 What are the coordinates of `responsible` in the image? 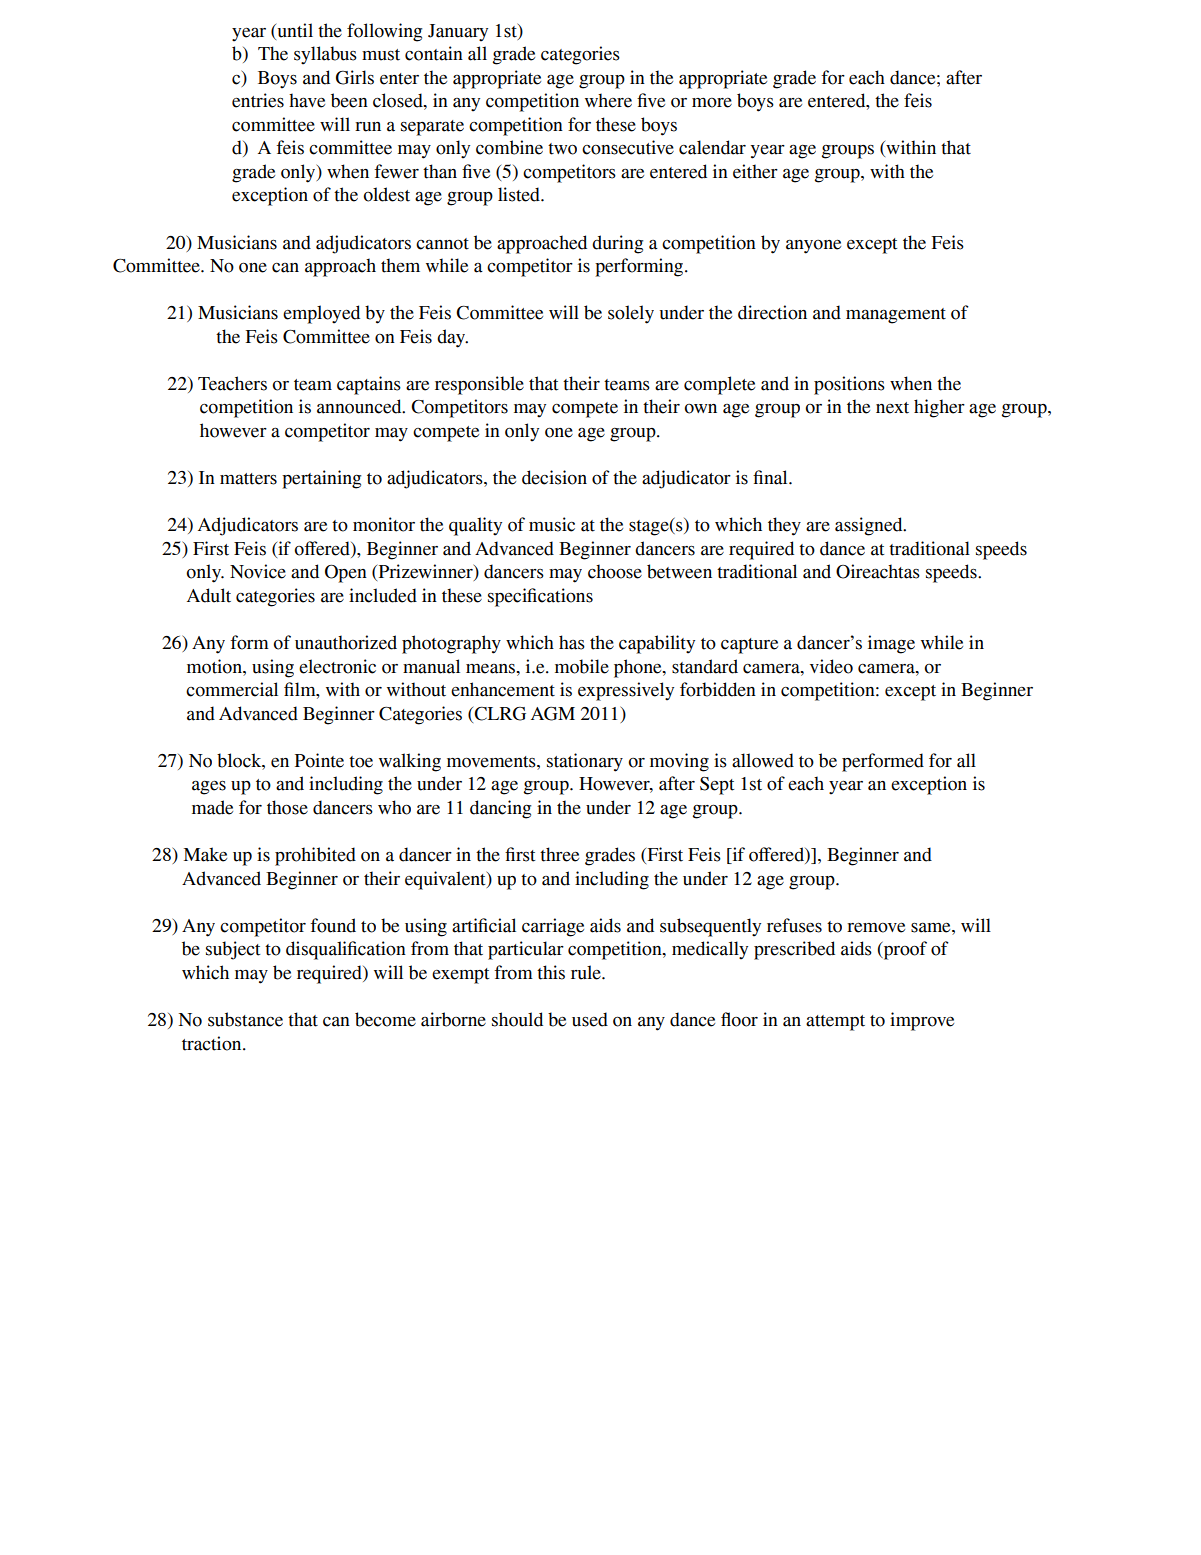 It's located at (479, 385).
